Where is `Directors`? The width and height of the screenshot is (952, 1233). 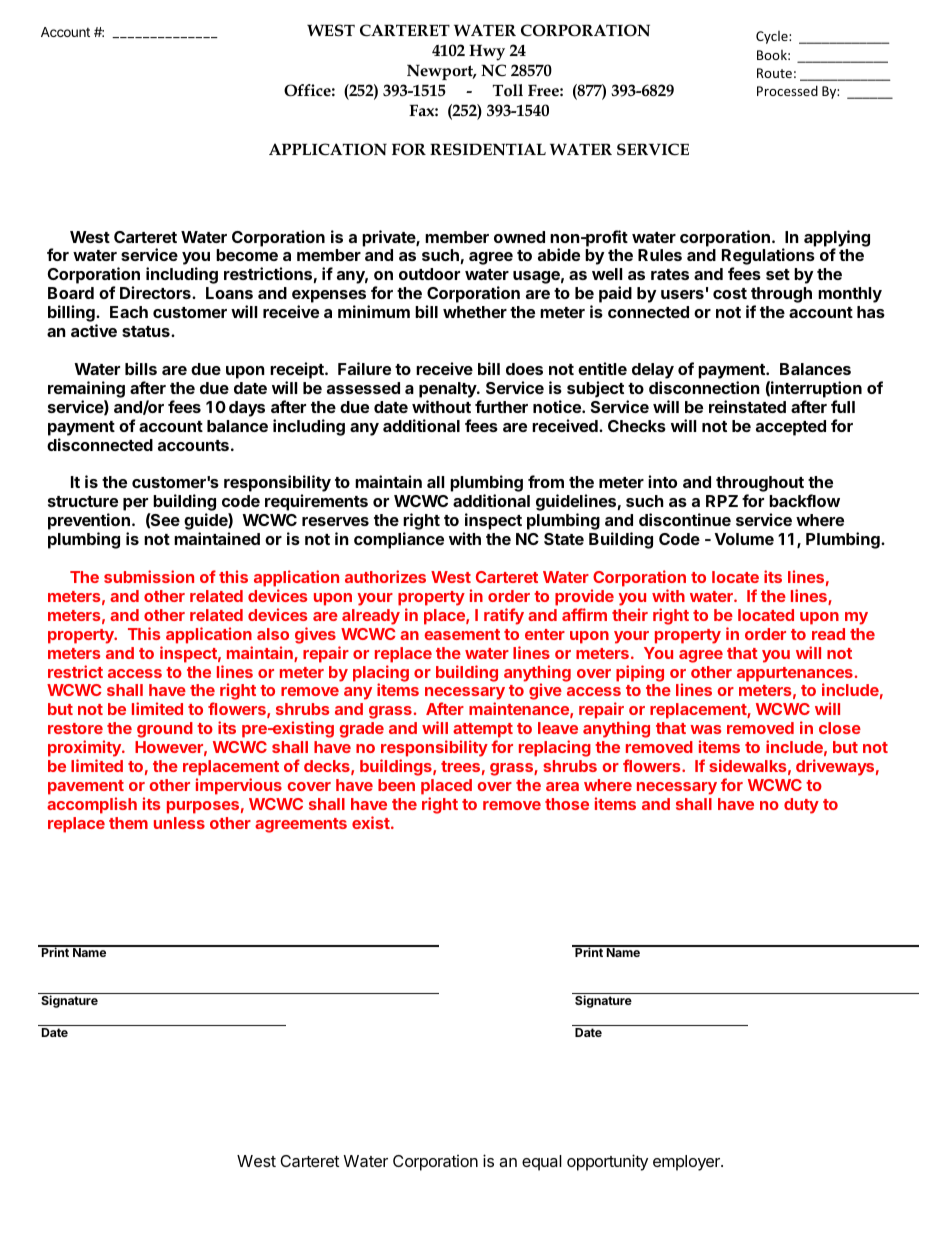
Directors is located at coordinates (156, 292).
